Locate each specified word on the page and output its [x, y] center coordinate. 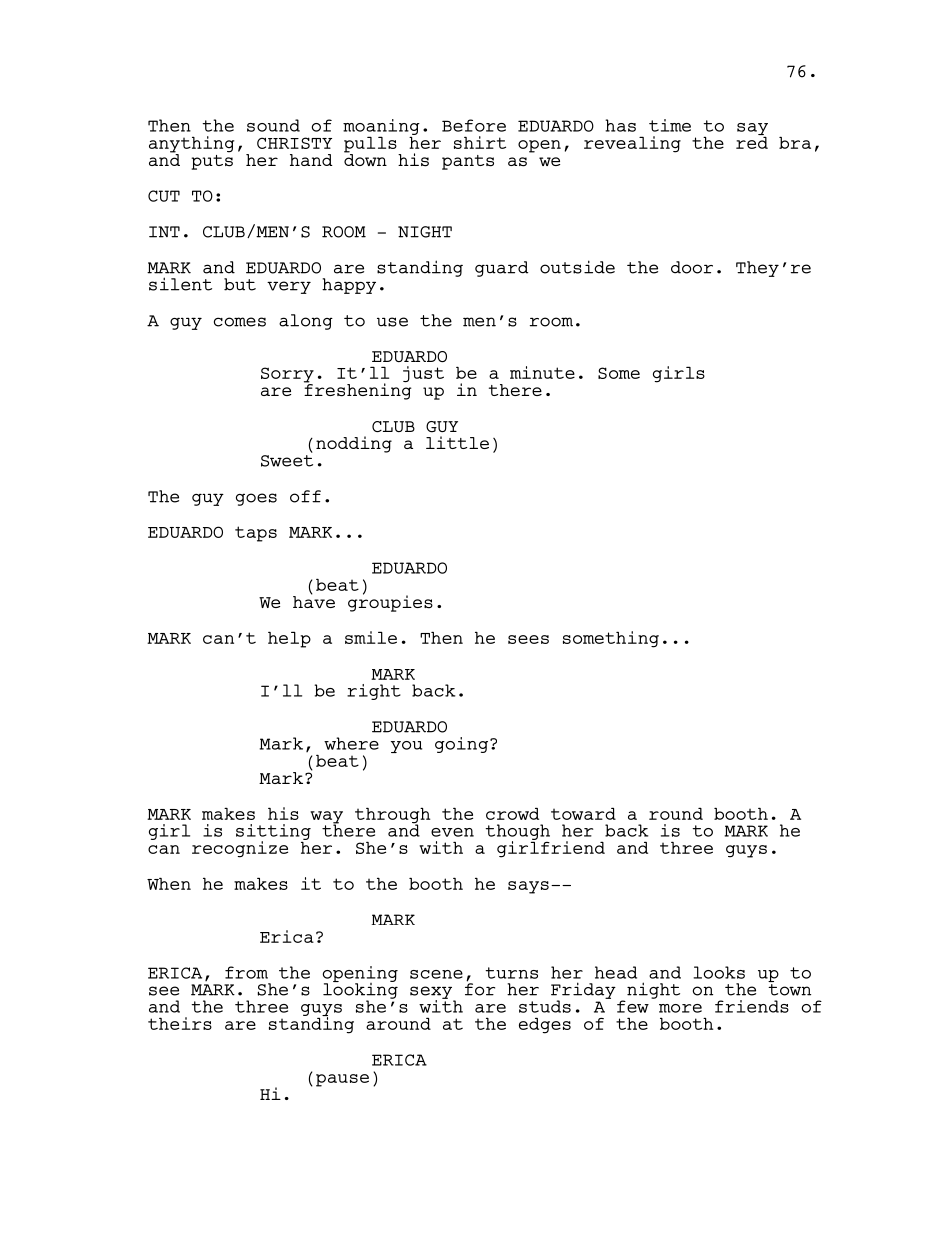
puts [212, 161]
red [752, 141]
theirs [180, 1023]
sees [528, 639]
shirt [480, 142]
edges [545, 1025]
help [289, 639]
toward [583, 813]
